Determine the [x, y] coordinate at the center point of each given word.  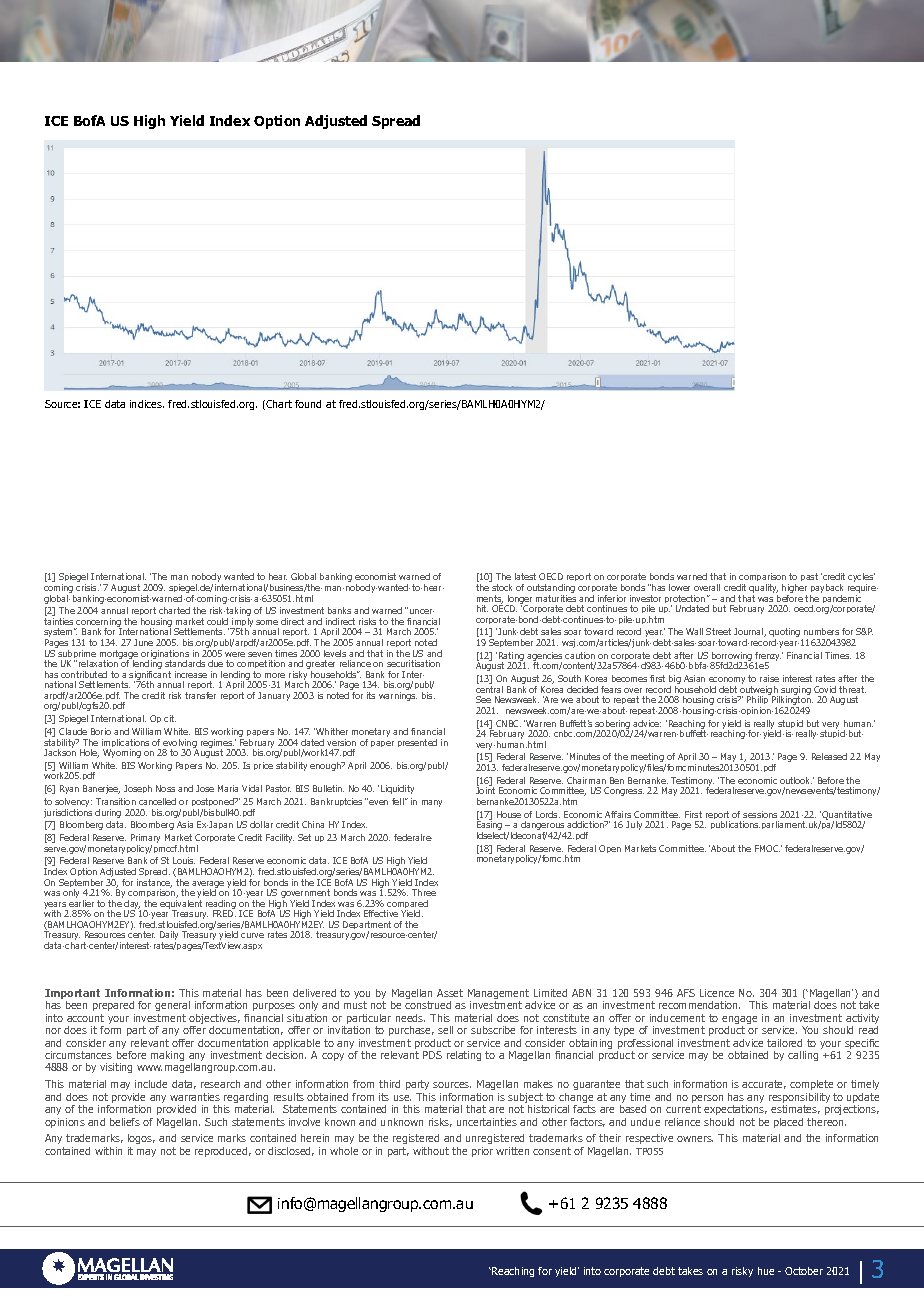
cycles [861, 579]
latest [525, 576]
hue [766, 1271]
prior [482, 1152]
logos [141, 1141]
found [308, 404]
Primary [145, 840]
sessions [760, 814]
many [432, 803]
